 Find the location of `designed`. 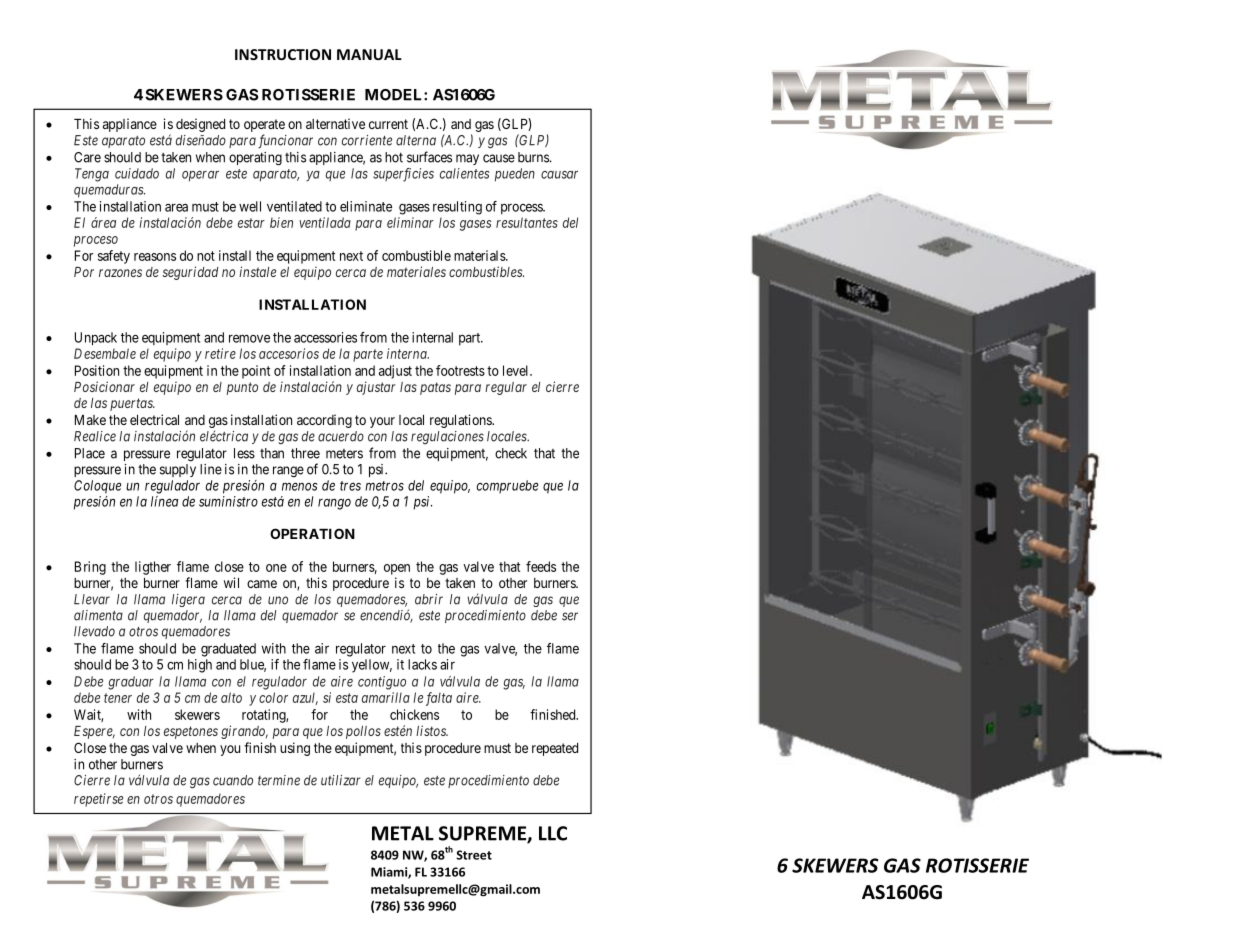

designed is located at coordinates (200, 125).
